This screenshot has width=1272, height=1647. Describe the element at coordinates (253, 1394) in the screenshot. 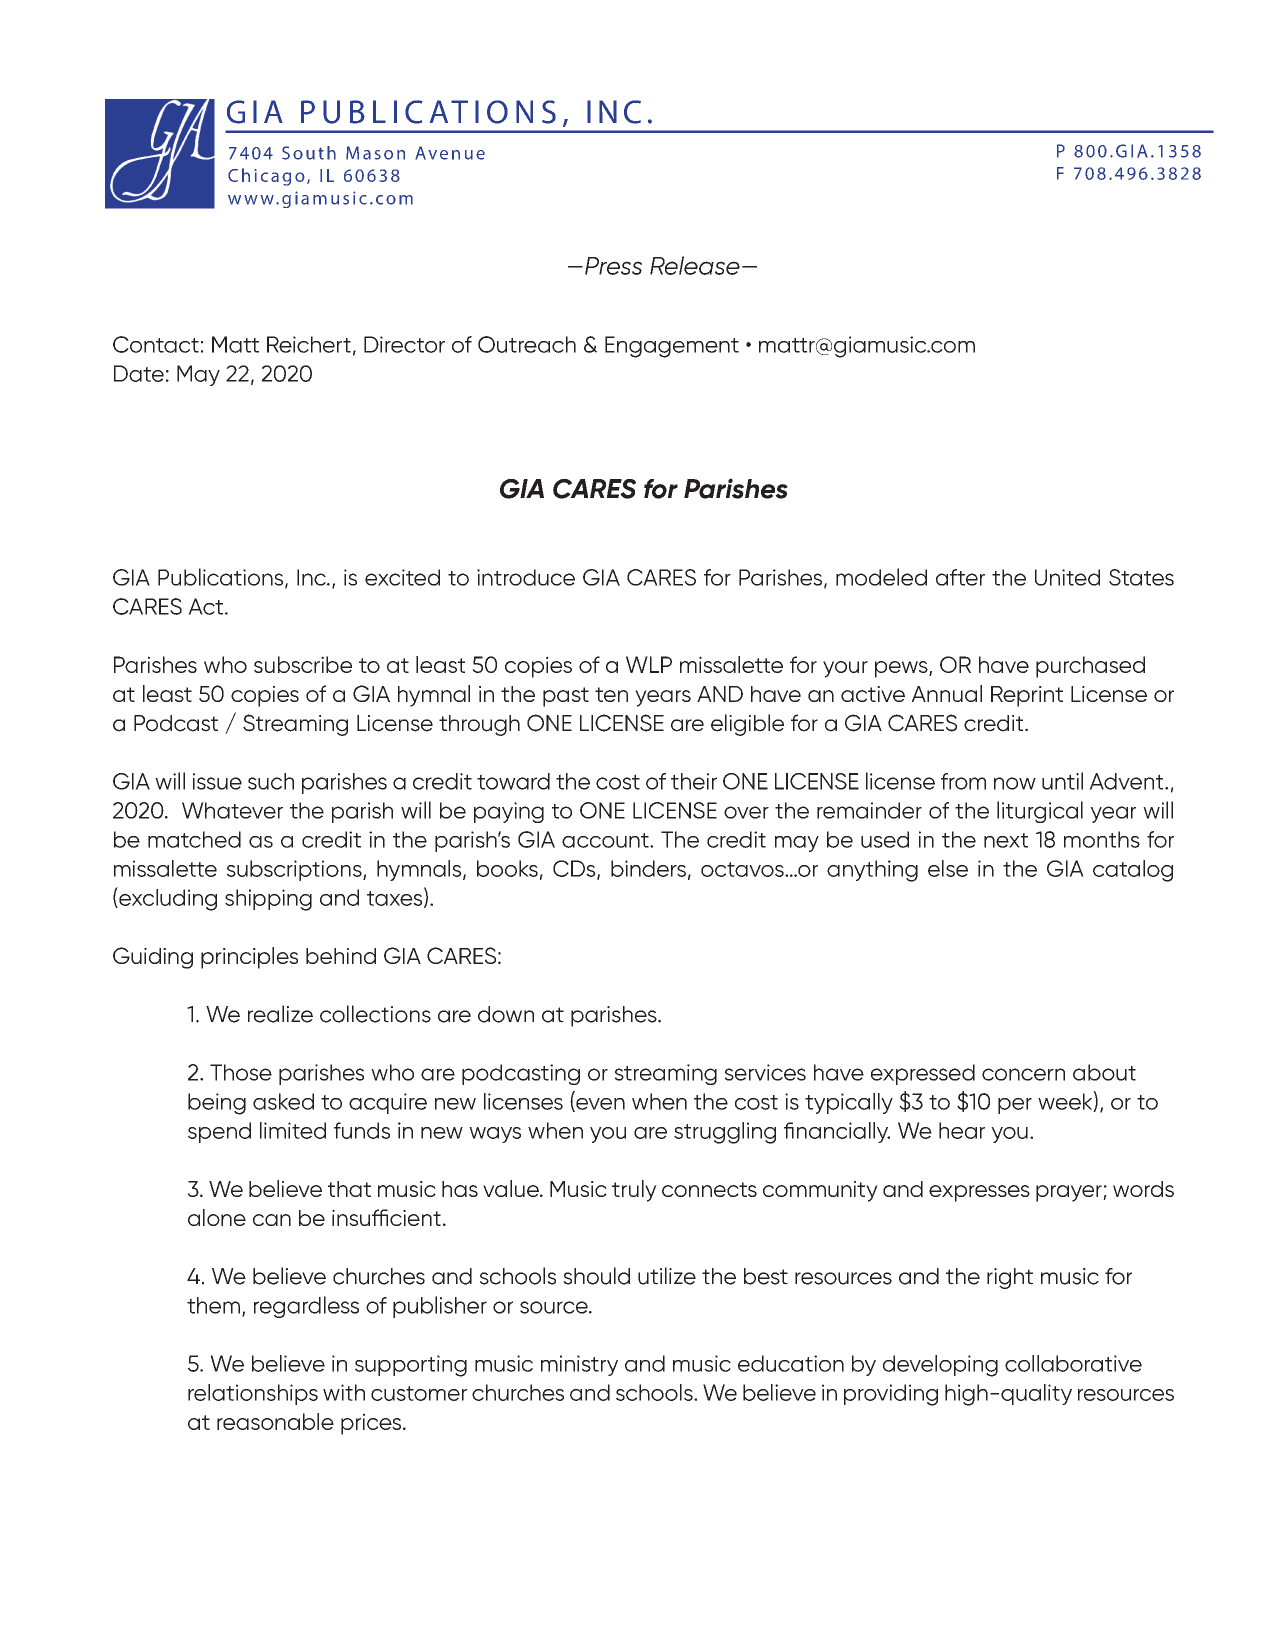

I see `relationships` at that location.
